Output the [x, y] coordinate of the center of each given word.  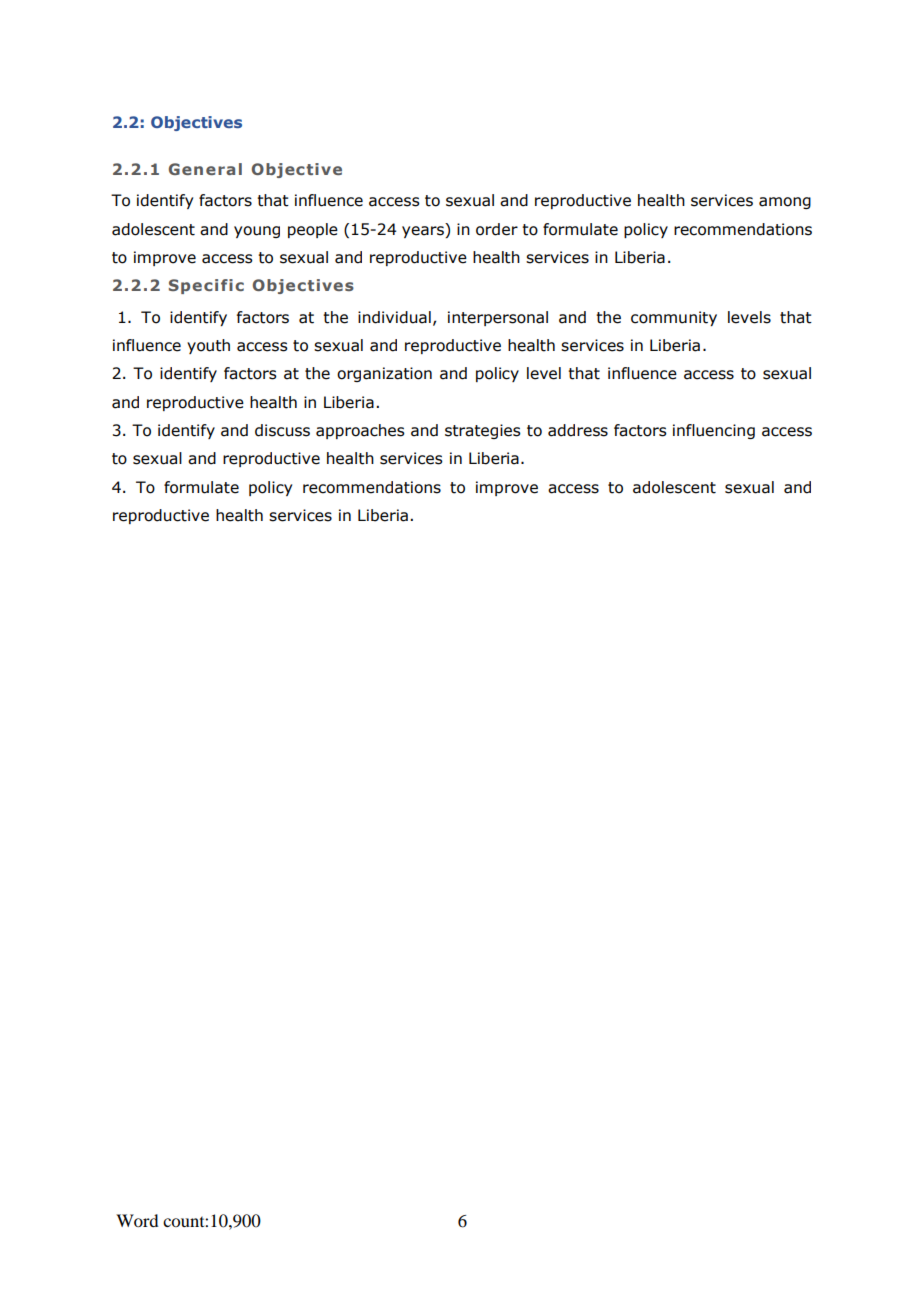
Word [137, 1220]
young [257, 232]
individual [394, 317]
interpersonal [498, 318]
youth [208, 346]
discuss [282, 430]
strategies [483, 431]
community [674, 318]
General [205, 169]
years [424, 230]
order [497, 229]
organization [384, 374]
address [578, 430]
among [785, 203]
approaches [360, 431]
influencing [714, 431]
